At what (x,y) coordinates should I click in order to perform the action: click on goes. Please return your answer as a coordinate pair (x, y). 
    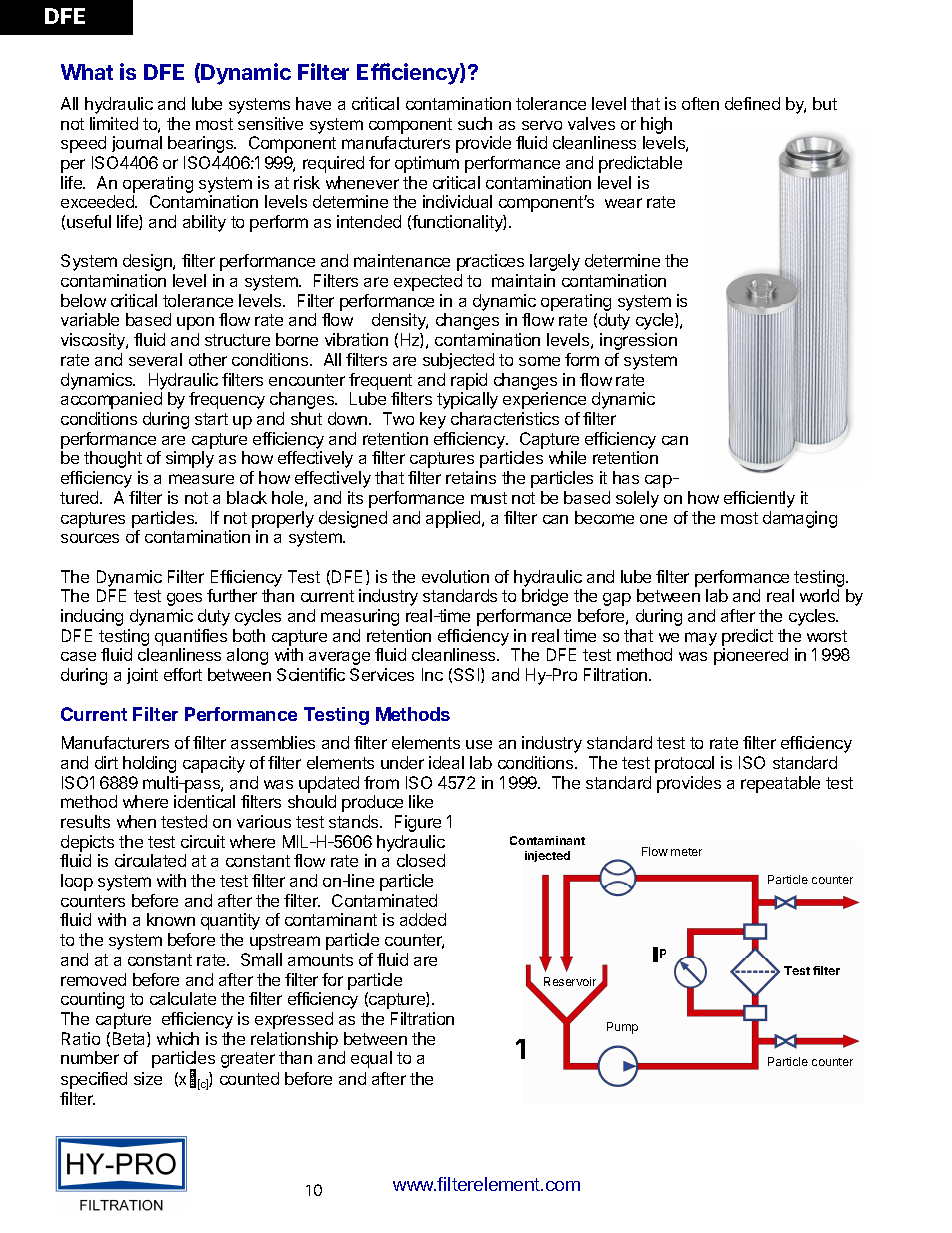
    Looking at the image, I should click on (184, 599).
